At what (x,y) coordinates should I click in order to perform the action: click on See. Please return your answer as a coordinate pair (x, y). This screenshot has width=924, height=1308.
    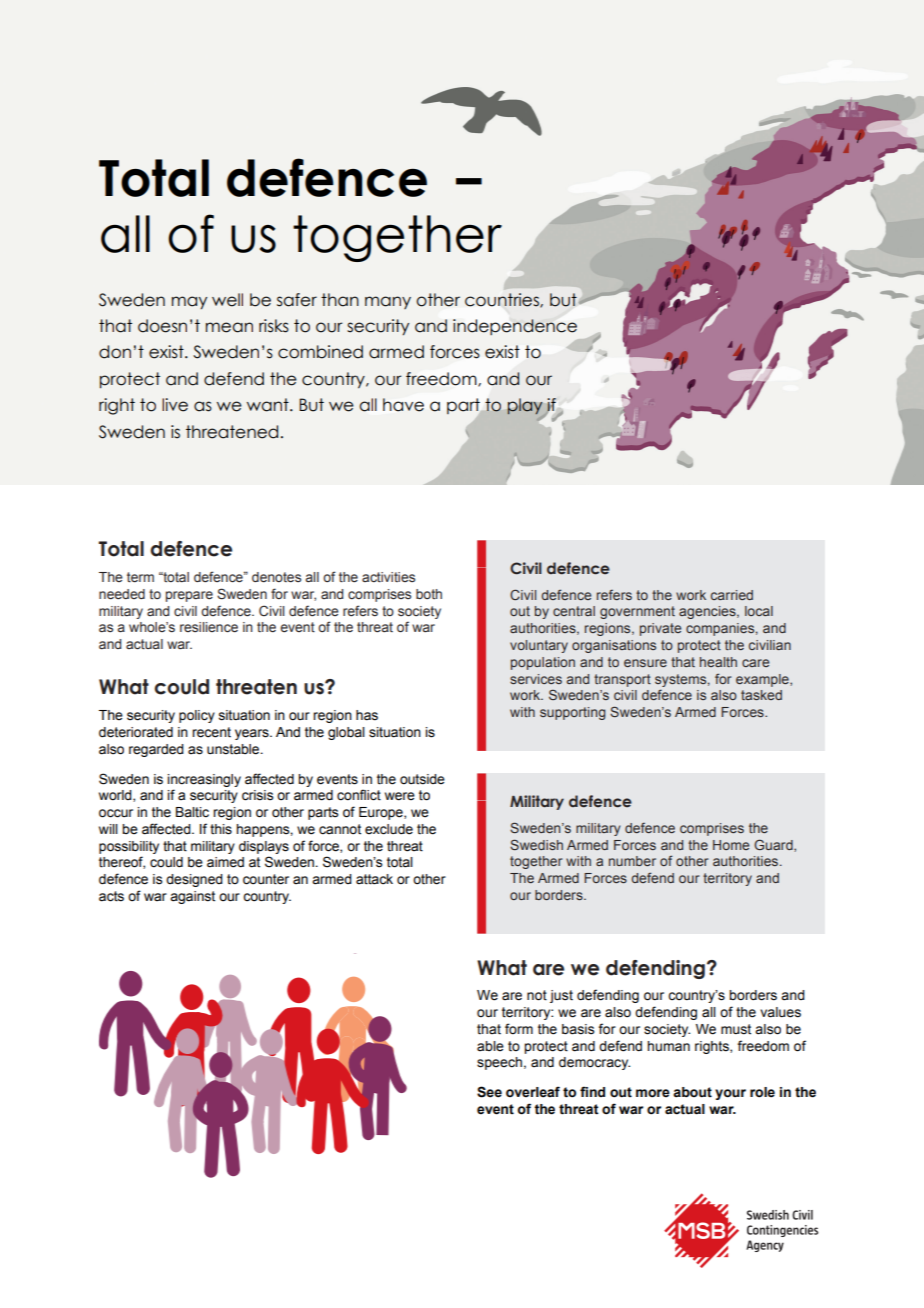
    Looking at the image, I should click on (489, 1092).
